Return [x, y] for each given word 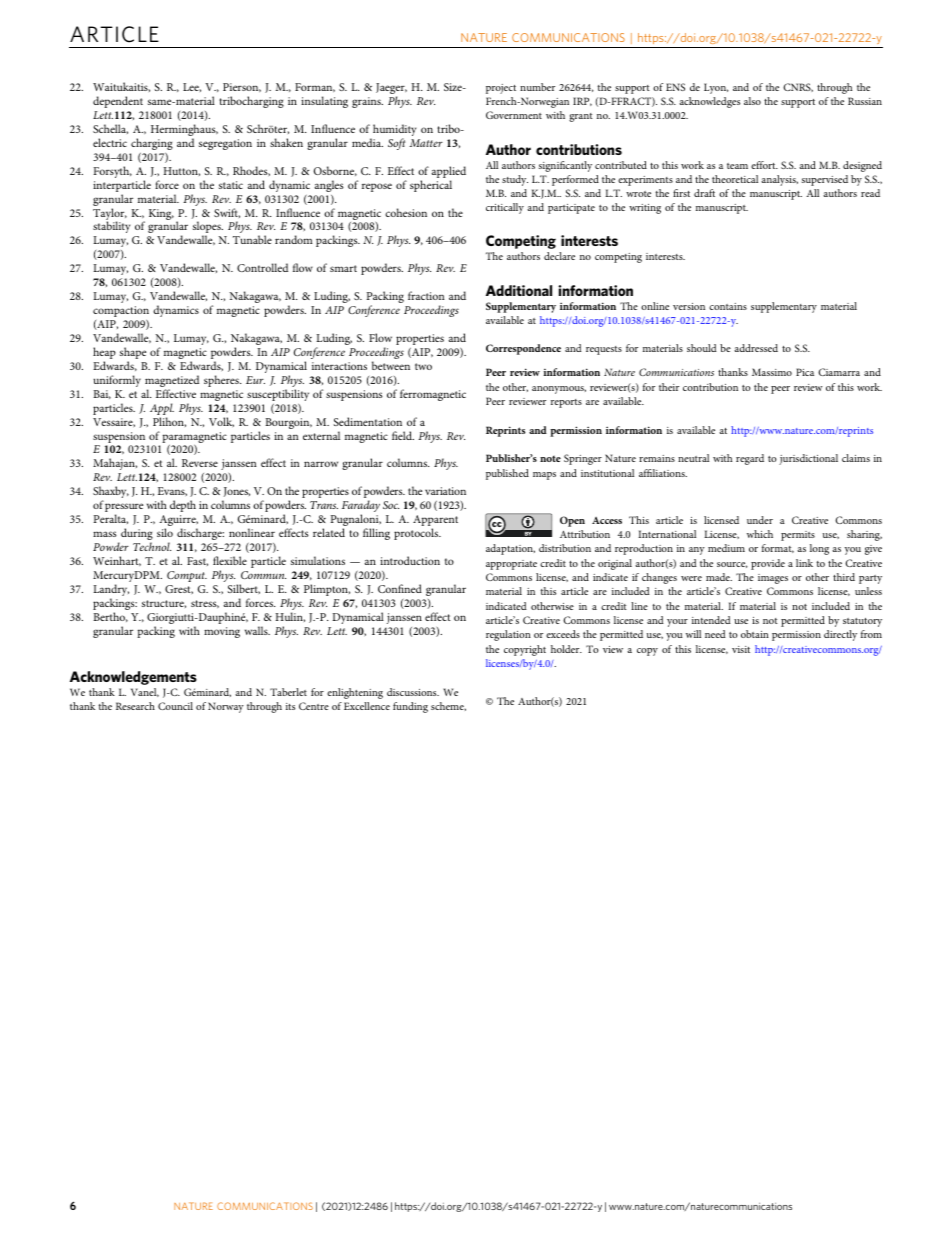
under [760, 520]
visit [741, 649]
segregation [225, 144]
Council [175, 706]
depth [183, 506]
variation [445, 491]
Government [514, 115]
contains [728, 306]
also [752, 101]
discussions [413, 692]
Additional [519, 290]
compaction [121, 311]
